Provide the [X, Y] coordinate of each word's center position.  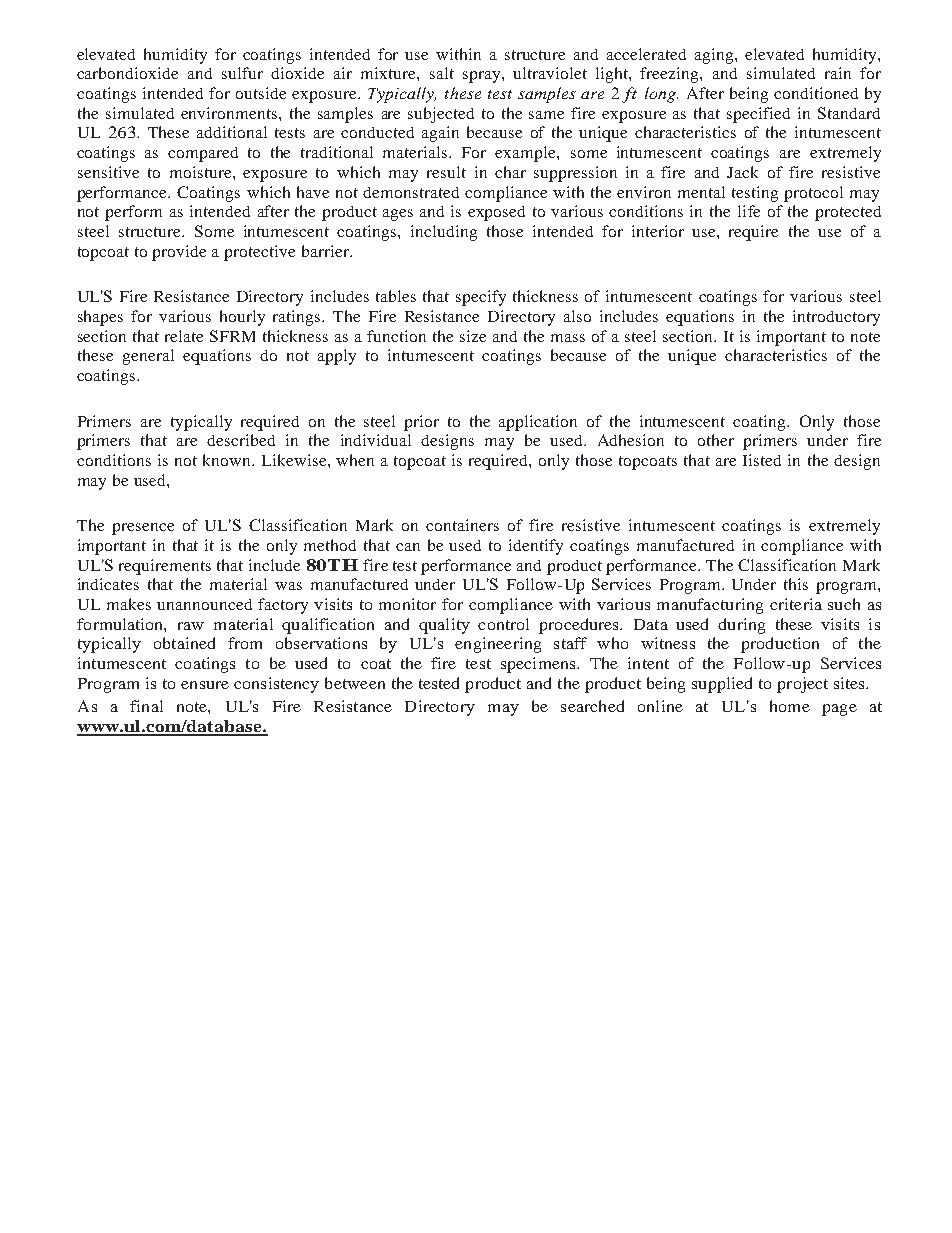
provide [179, 253]
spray [483, 77]
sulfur [242, 73]
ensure [205, 685]
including [444, 233]
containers [462, 525]
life [749, 211]
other [716, 440]
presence [143, 529]
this [796, 584]
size [473, 336]
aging [715, 56]
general [148, 357]
